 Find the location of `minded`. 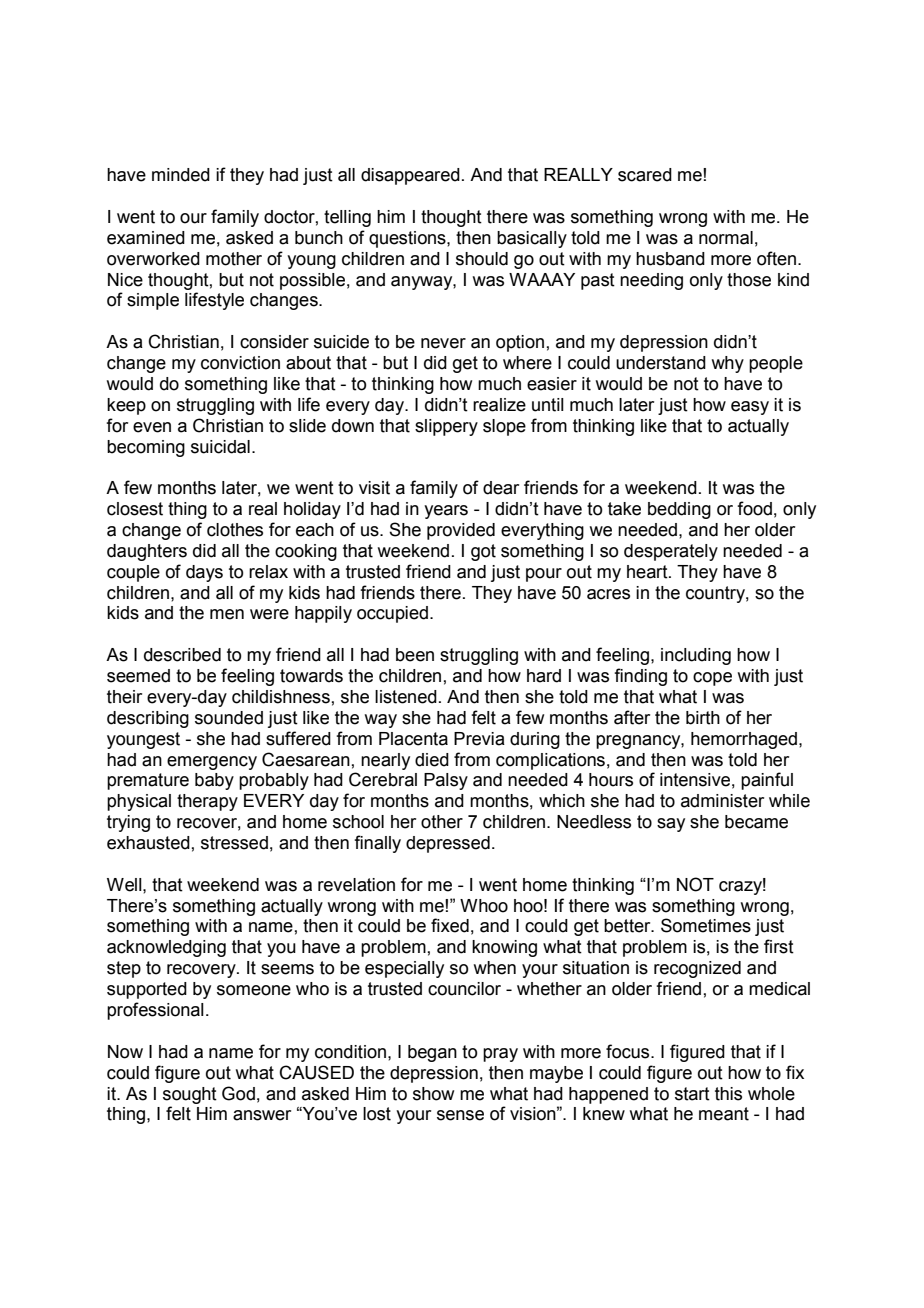

minded is located at coordinates (181, 175).
